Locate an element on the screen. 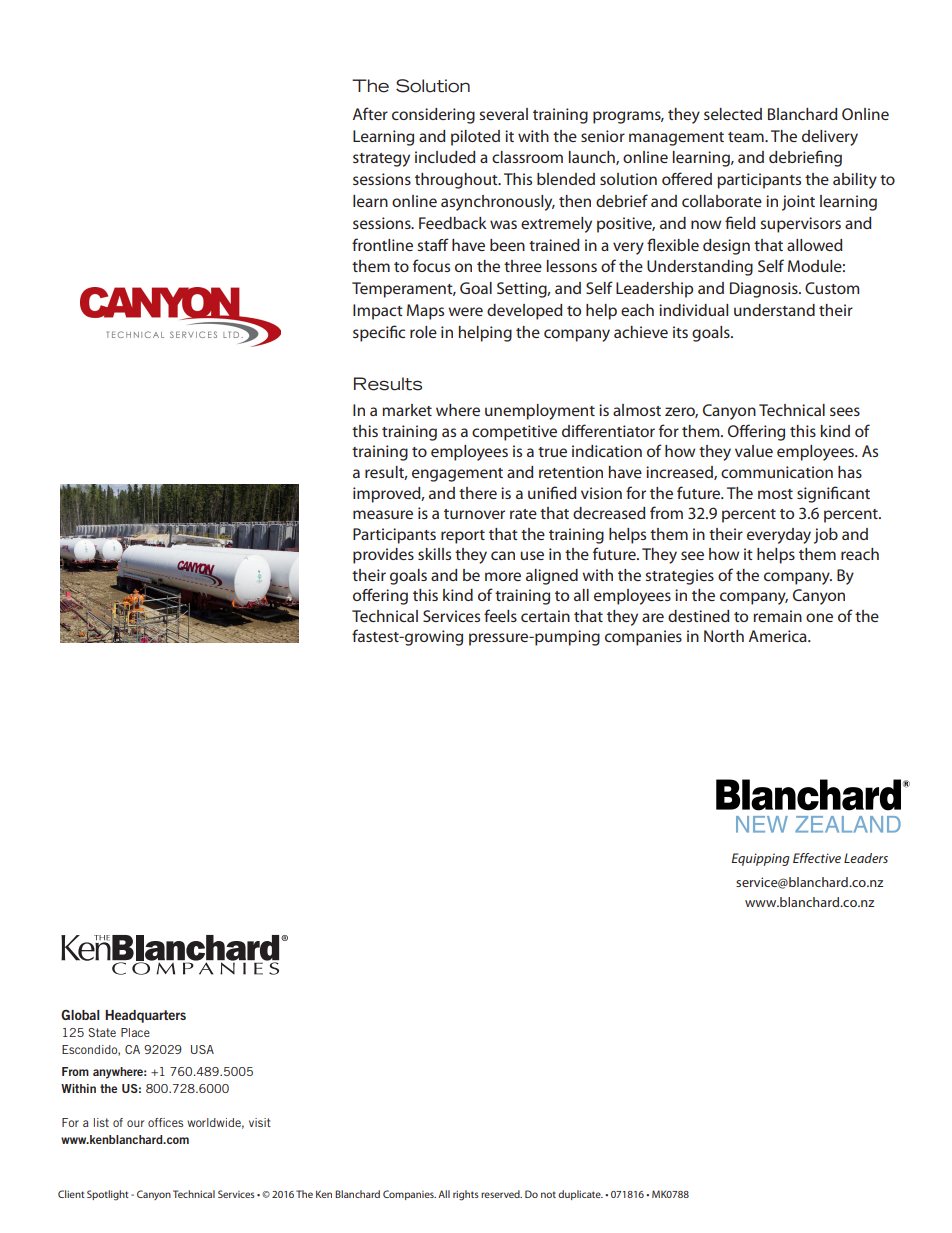 This screenshot has width=952, height=1233. Headquarters is located at coordinates (145, 1016).
